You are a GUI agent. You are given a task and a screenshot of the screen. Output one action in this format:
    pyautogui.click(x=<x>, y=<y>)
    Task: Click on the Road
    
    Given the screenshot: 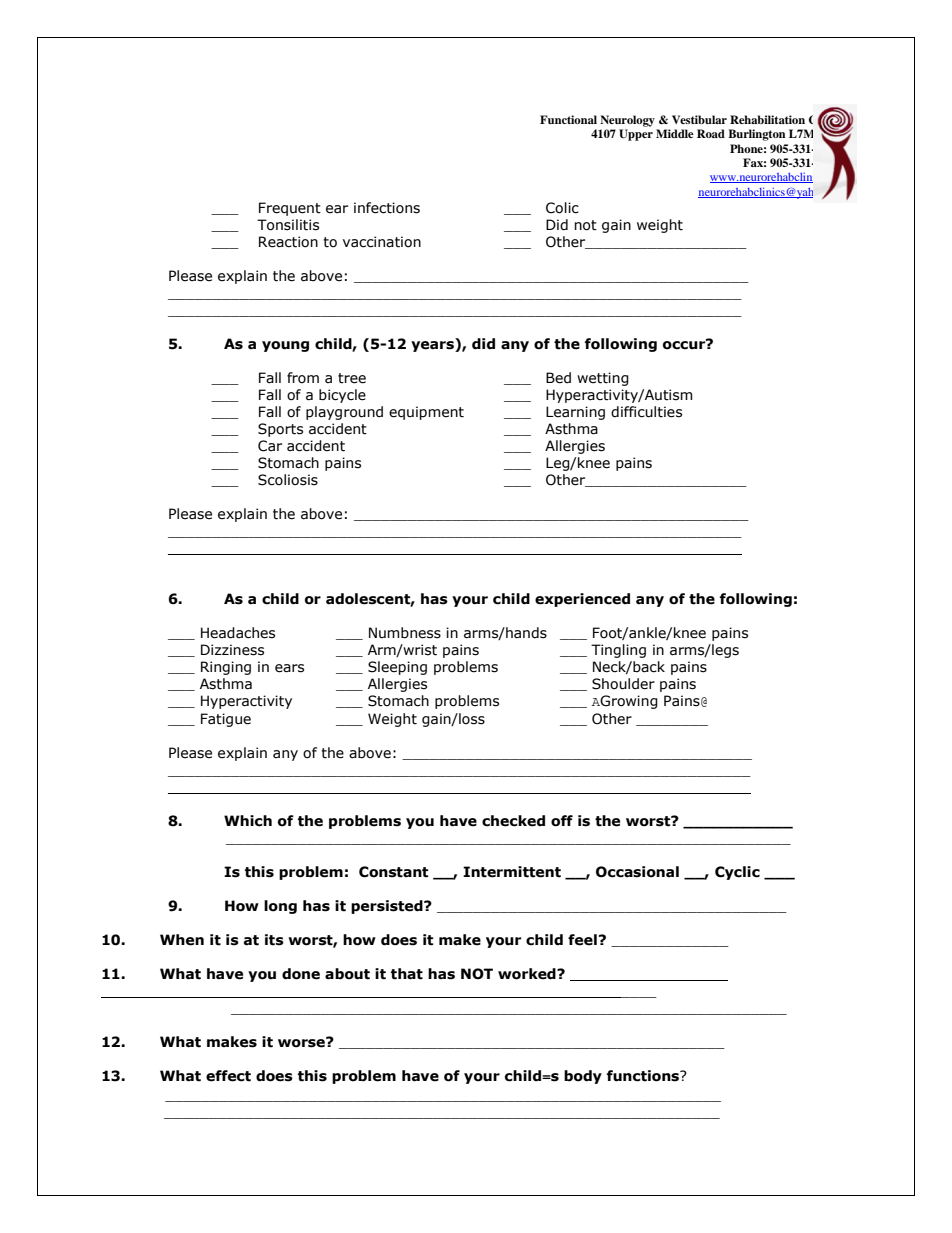 What is the action you would take?
    pyautogui.click(x=711, y=133)
